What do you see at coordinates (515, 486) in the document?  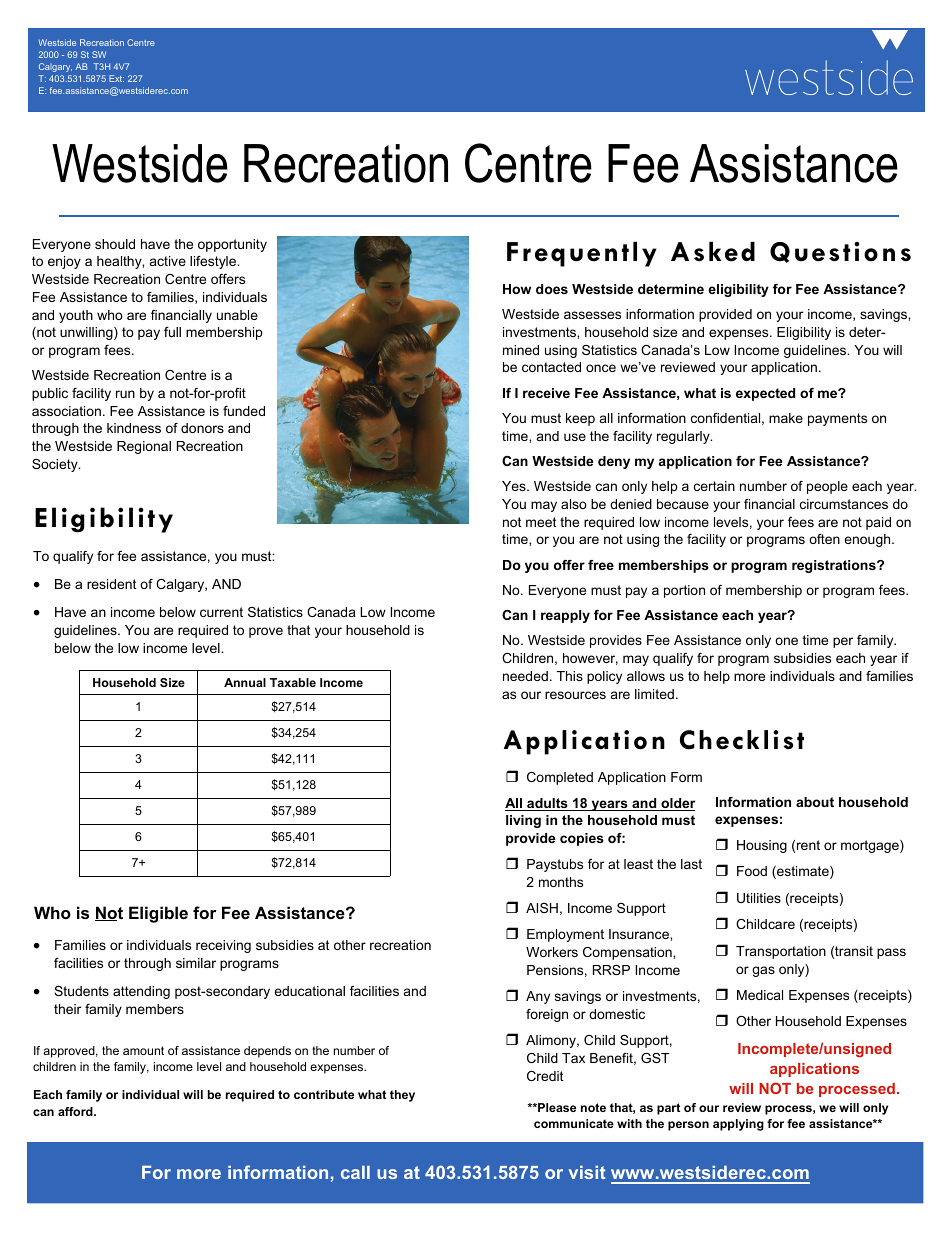 I see `Yes` at bounding box center [515, 486].
